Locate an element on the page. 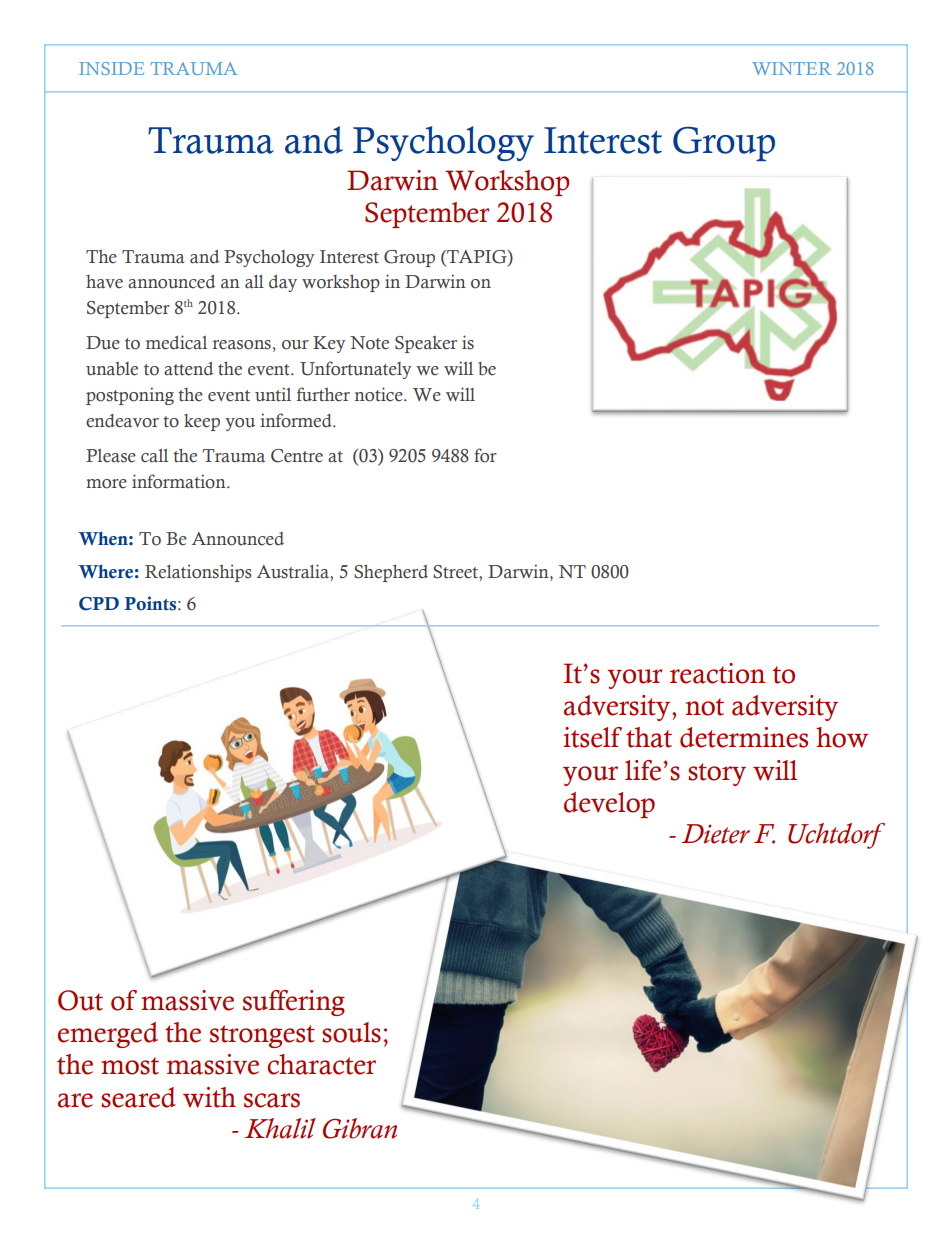  Dieter is located at coordinates (716, 834).
